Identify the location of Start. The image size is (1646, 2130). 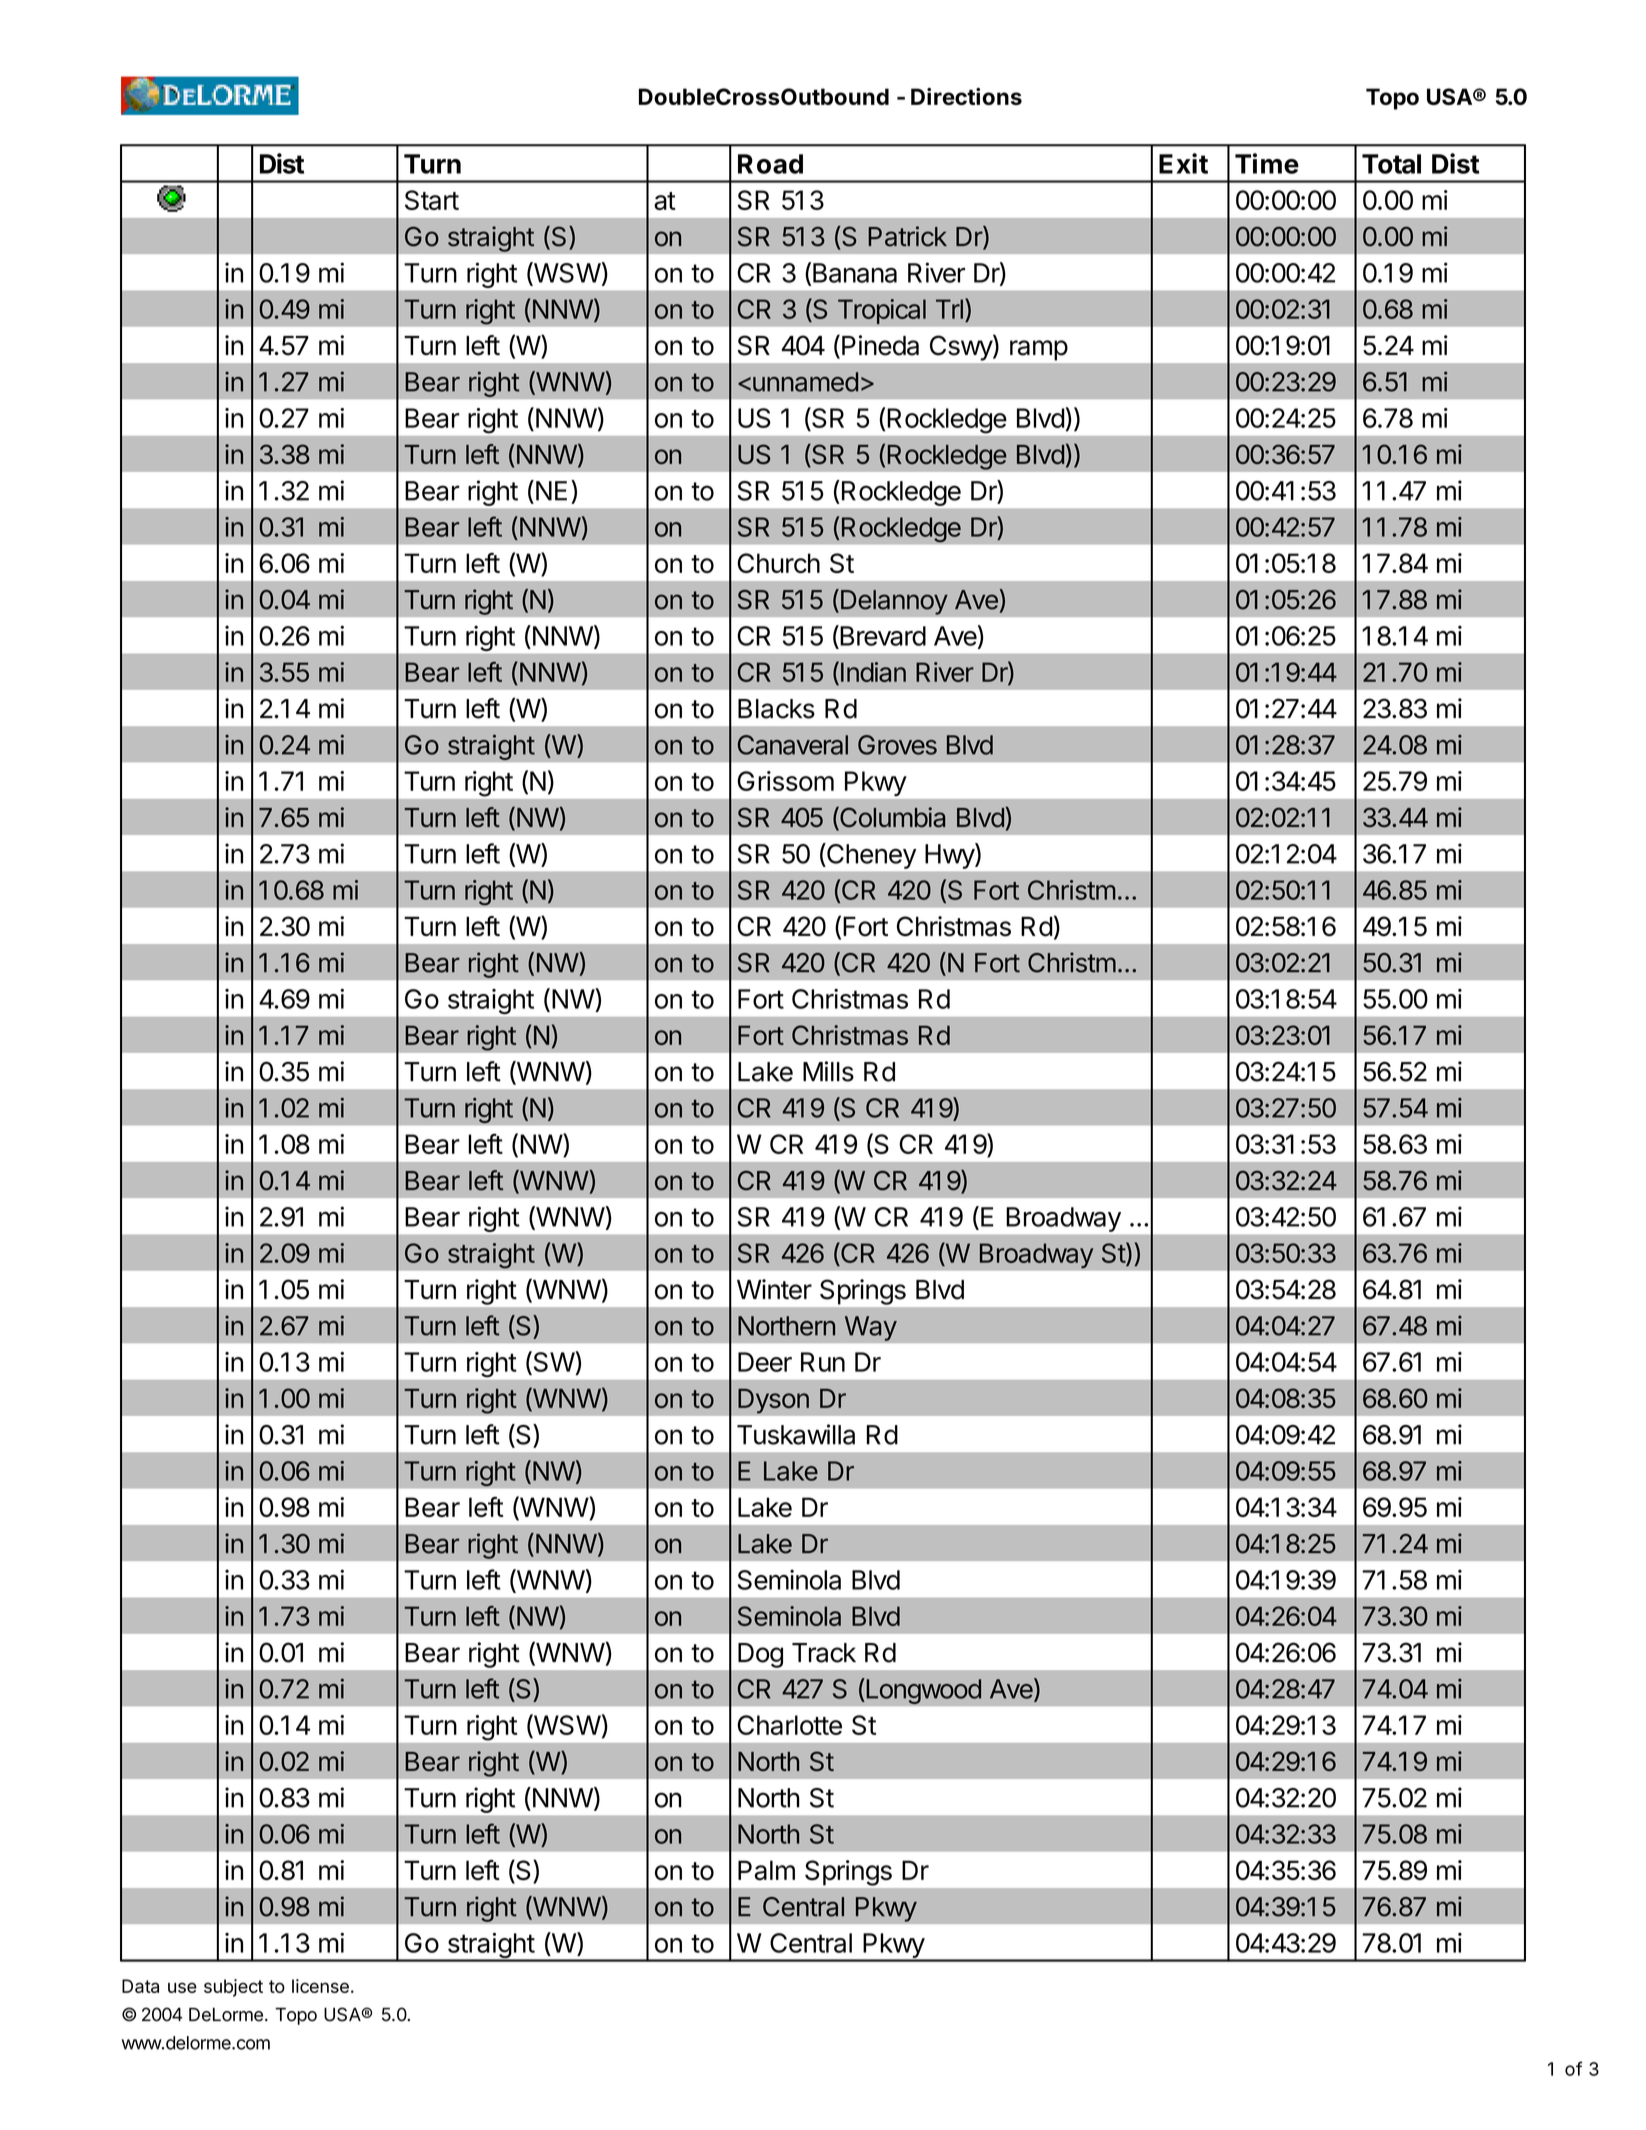
(432, 200).
